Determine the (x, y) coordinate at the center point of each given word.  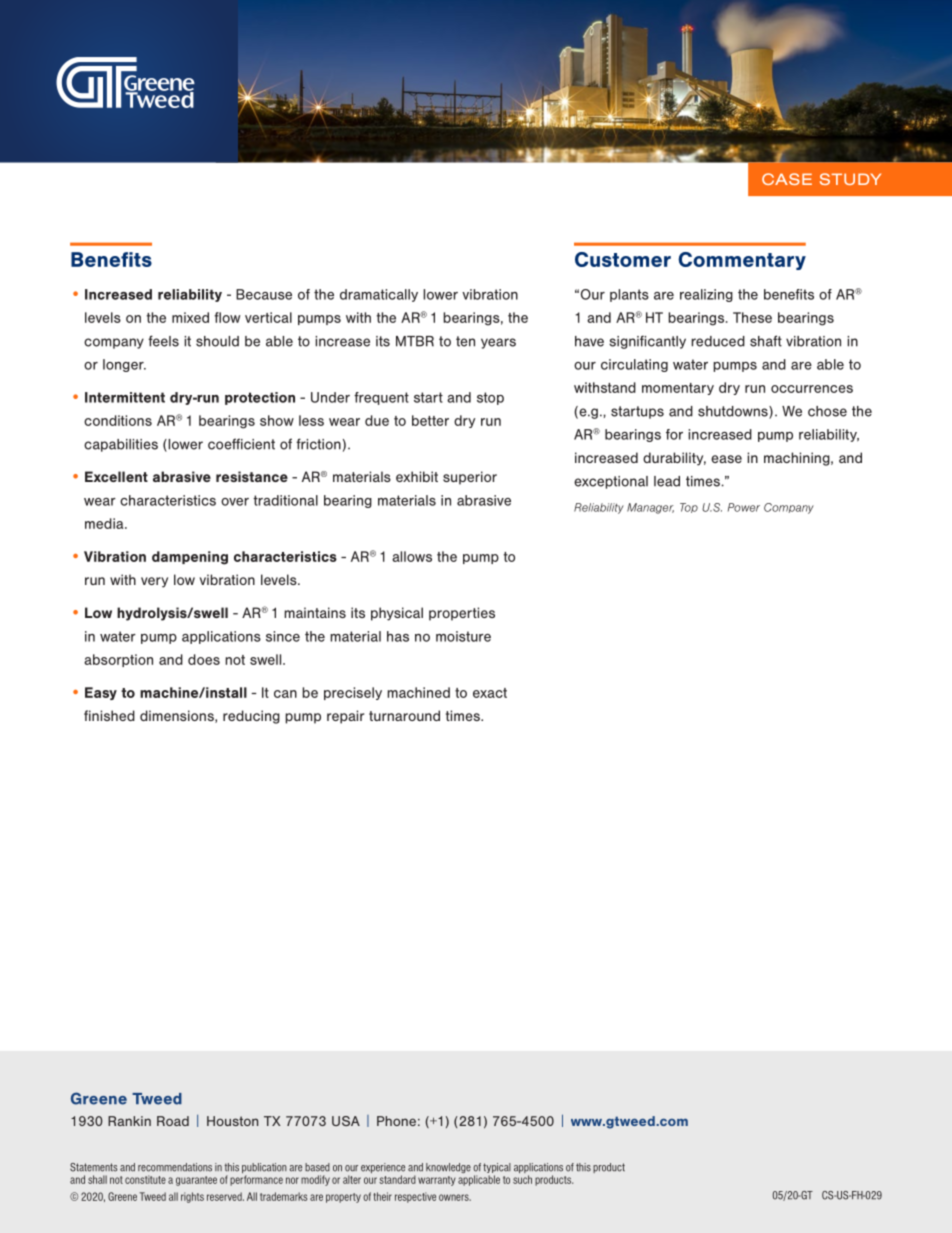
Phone (396, 1121)
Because (264, 294)
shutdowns (734, 412)
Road (173, 1121)
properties (462, 614)
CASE (787, 179)
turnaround (404, 715)
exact (490, 693)
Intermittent (125, 397)
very (154, 582)
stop (490, 398)
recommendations (175, 1167)
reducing (251, 717)
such (522, 1179)
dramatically (379, 295)
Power (744, 507)
